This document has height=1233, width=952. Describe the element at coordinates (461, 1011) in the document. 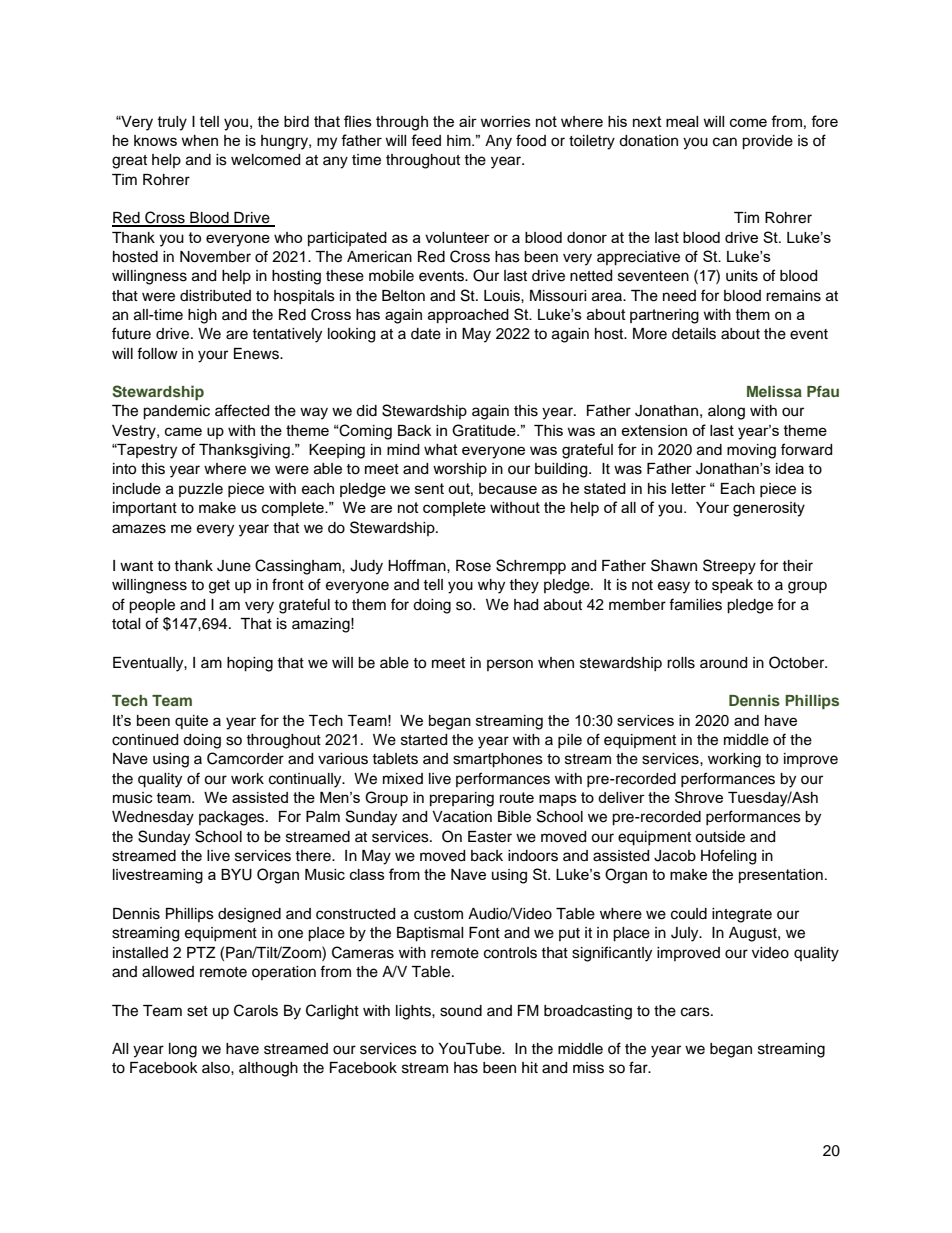

I see `sound` at that location.
